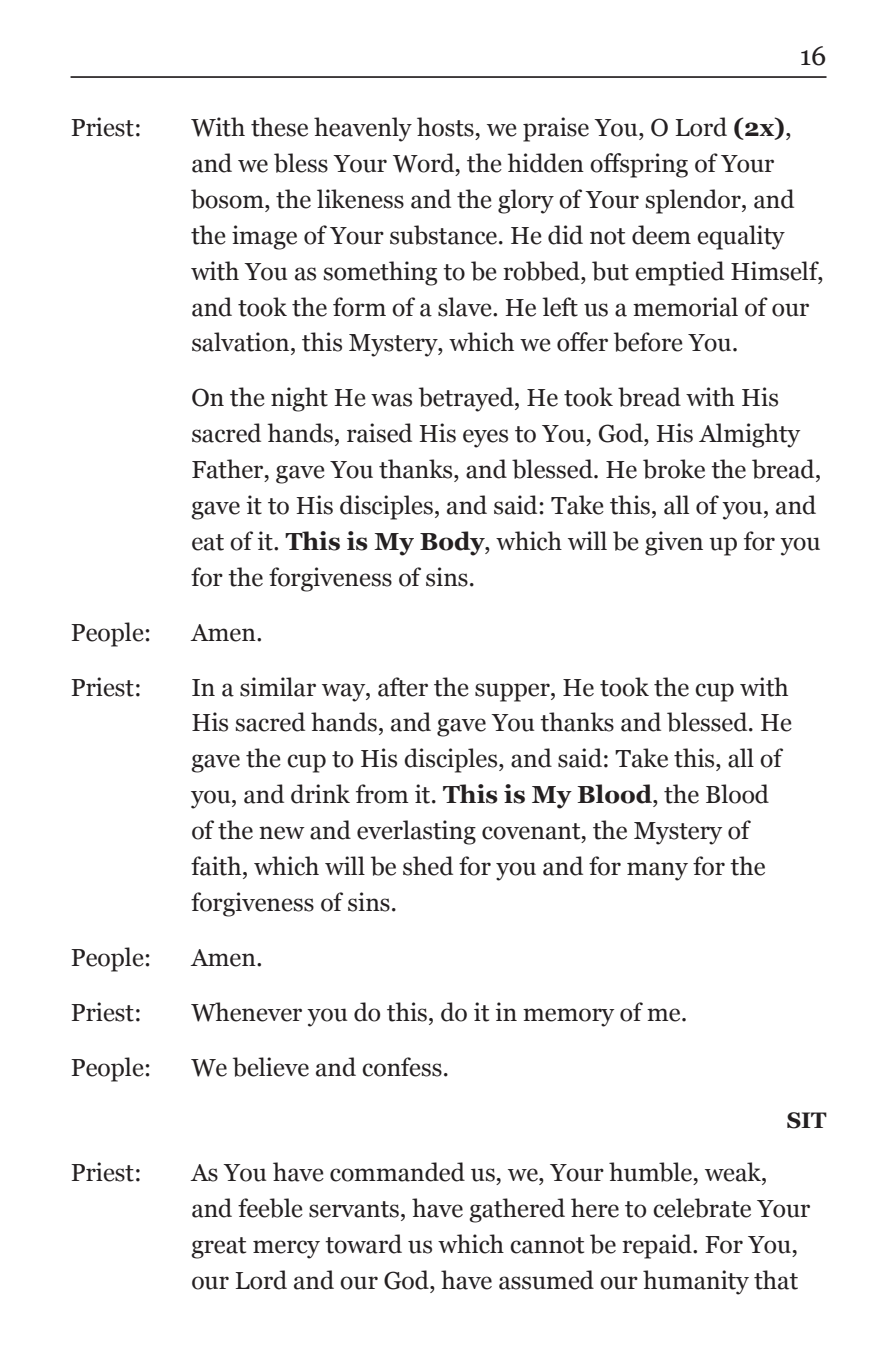 This screenshot has width=887, height=1372. What do you see at coordinates (547, 1245) in the screenshot?
I see `cannot` at bounding box center [547, 1245].
